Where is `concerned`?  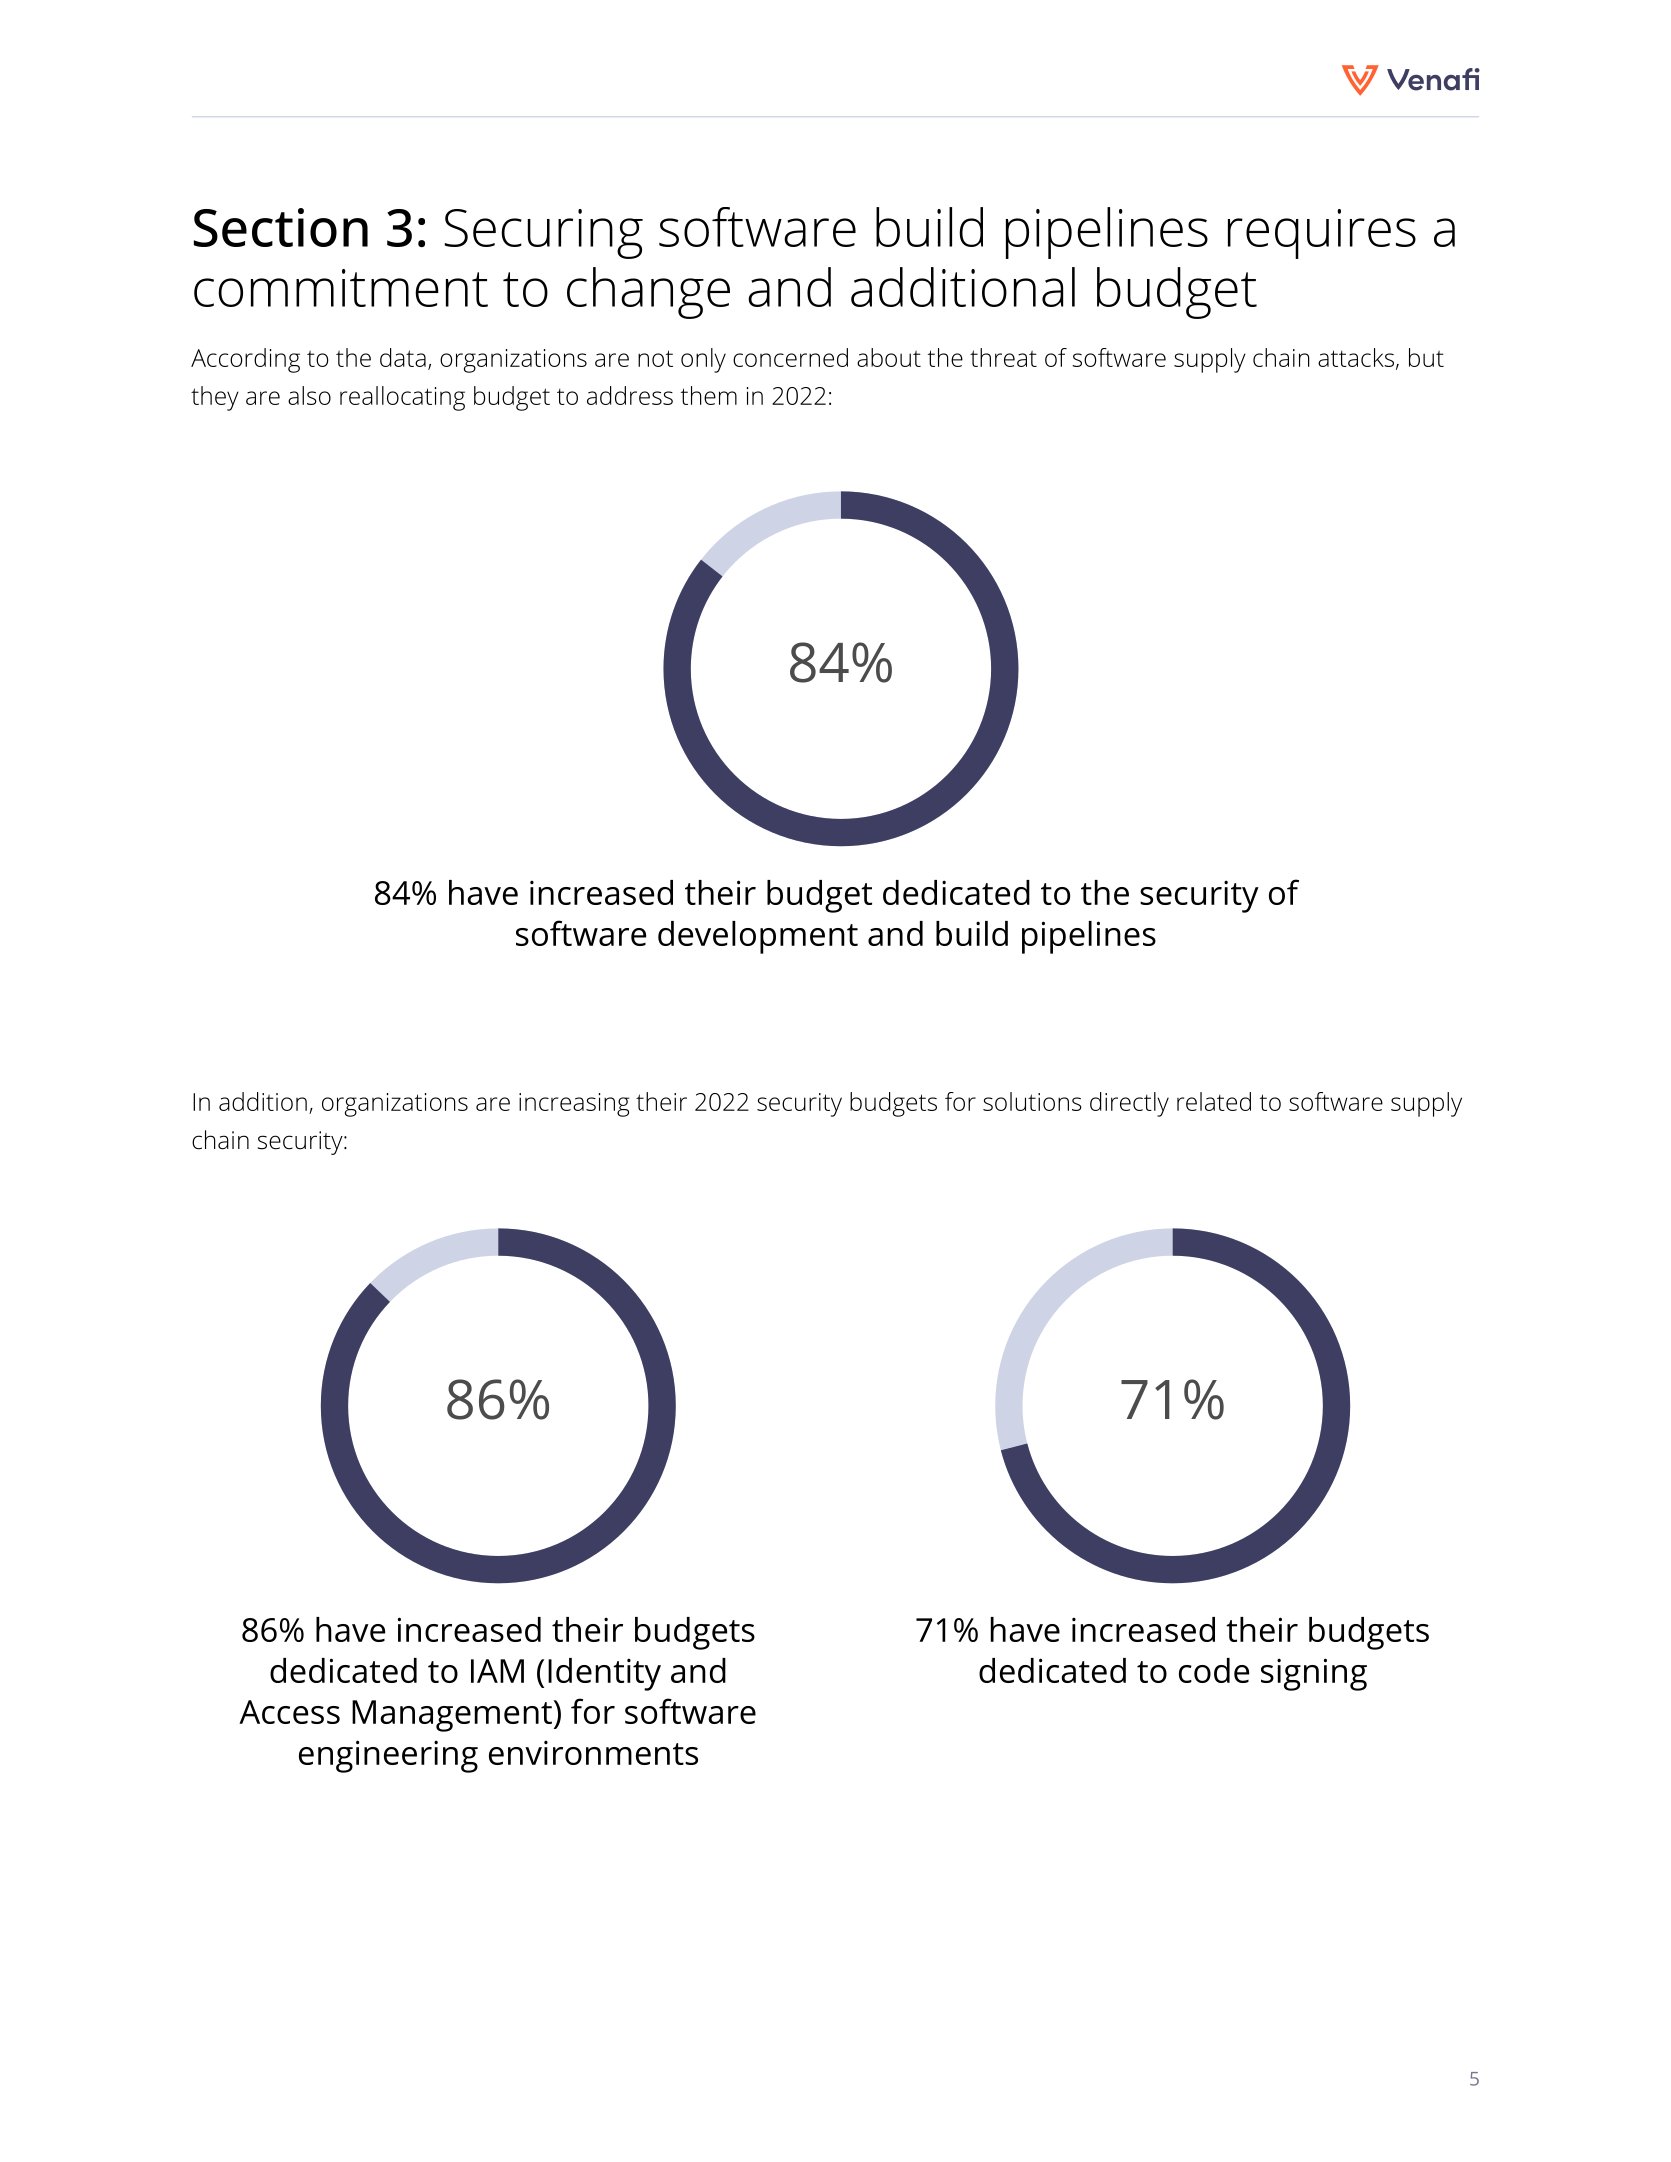 concerned is located at coordinates (790, 357).
